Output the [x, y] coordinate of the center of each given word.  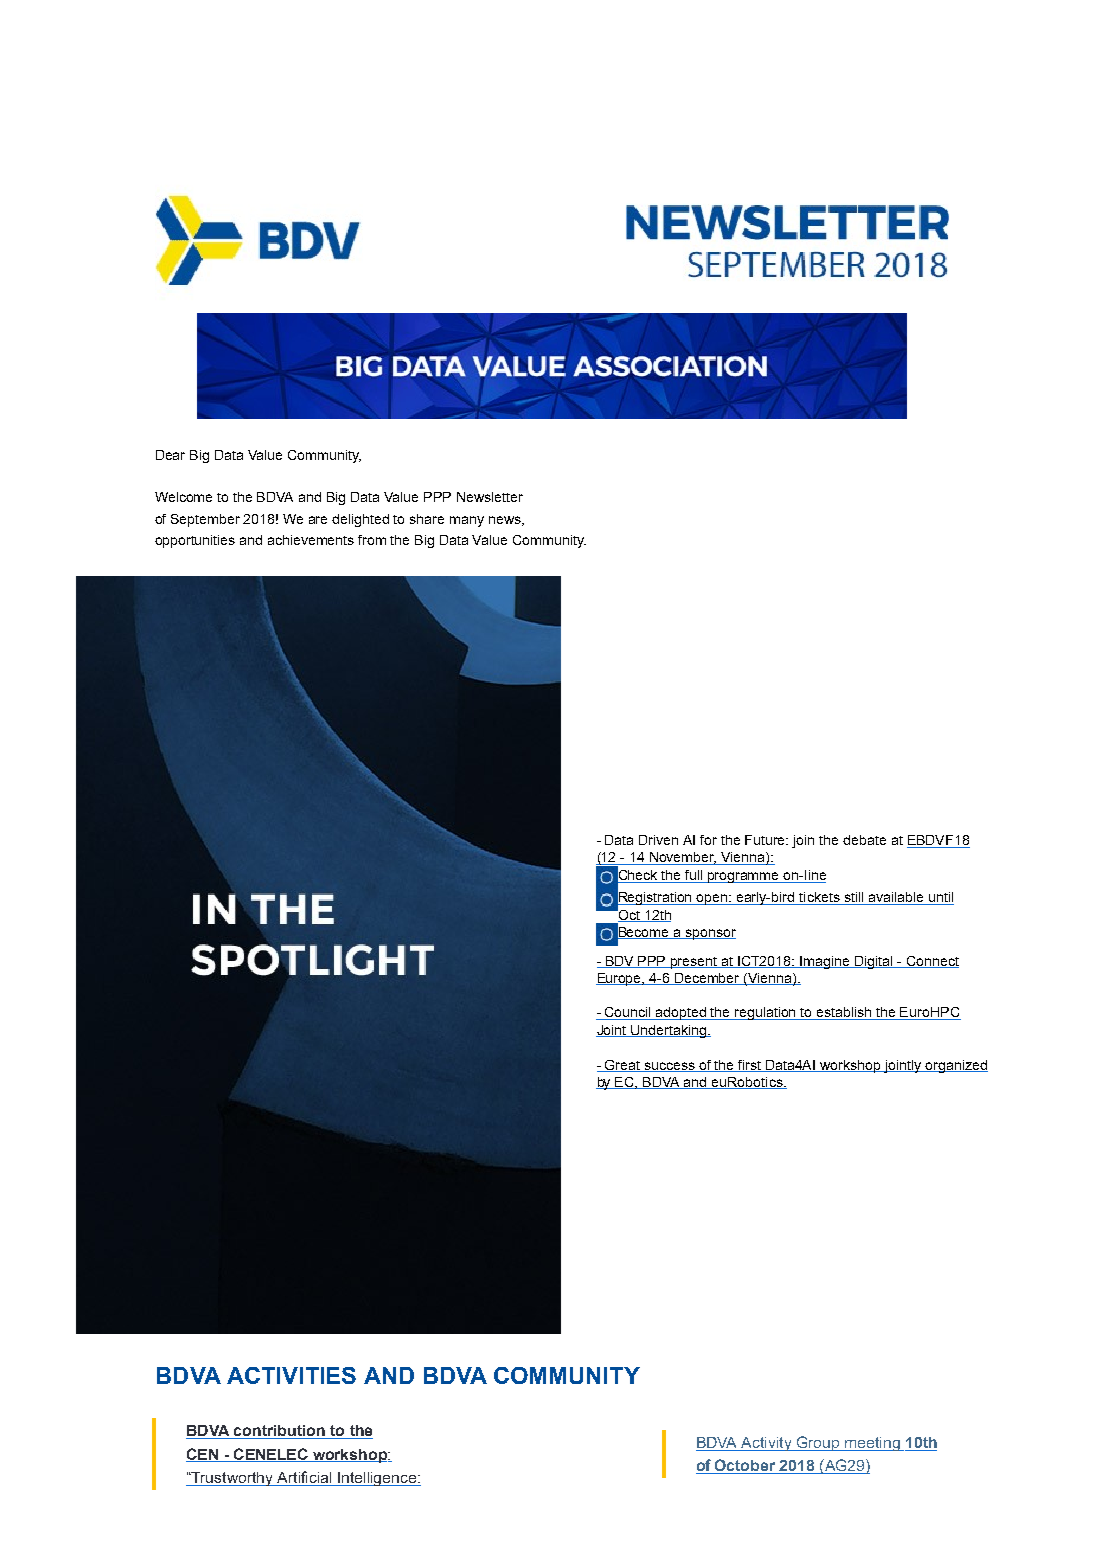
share [427, 519]
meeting [872, 1444]
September [205, 520]
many [467, 521]
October [745, 1466]
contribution [279, 1432]
